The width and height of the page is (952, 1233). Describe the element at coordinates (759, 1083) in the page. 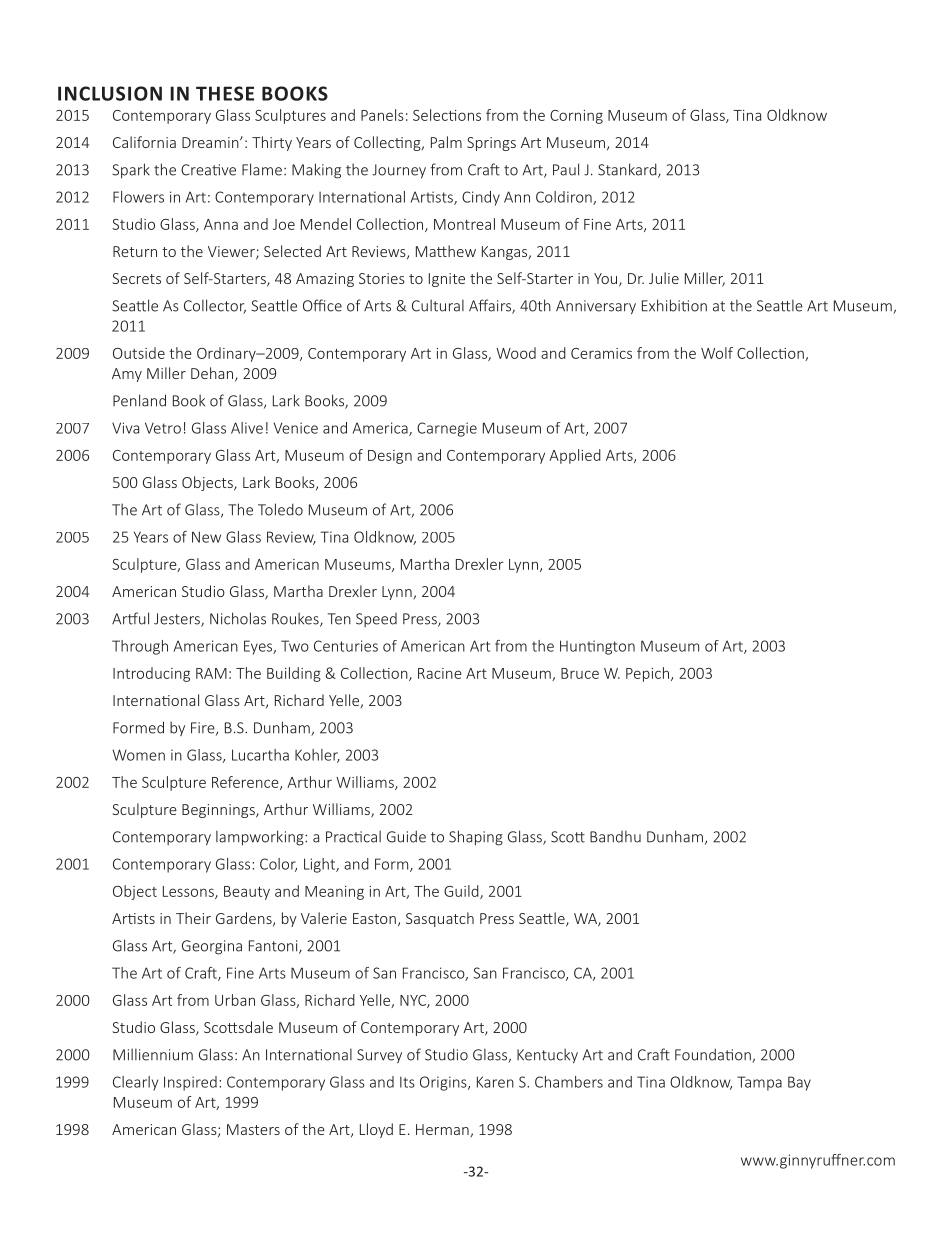

I see `Tampa` at that location.
